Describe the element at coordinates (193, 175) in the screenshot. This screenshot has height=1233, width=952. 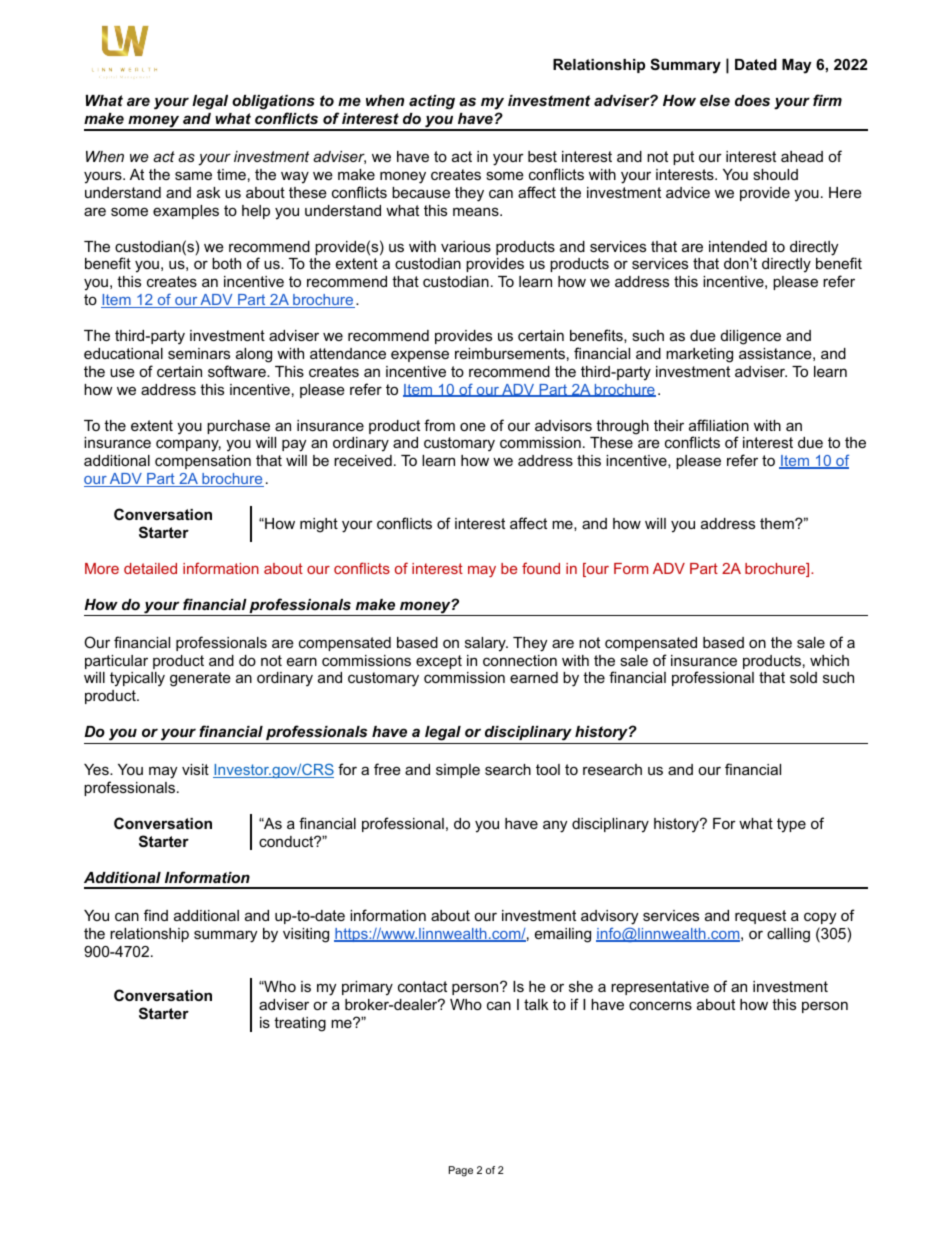
I see `same` at that location.
